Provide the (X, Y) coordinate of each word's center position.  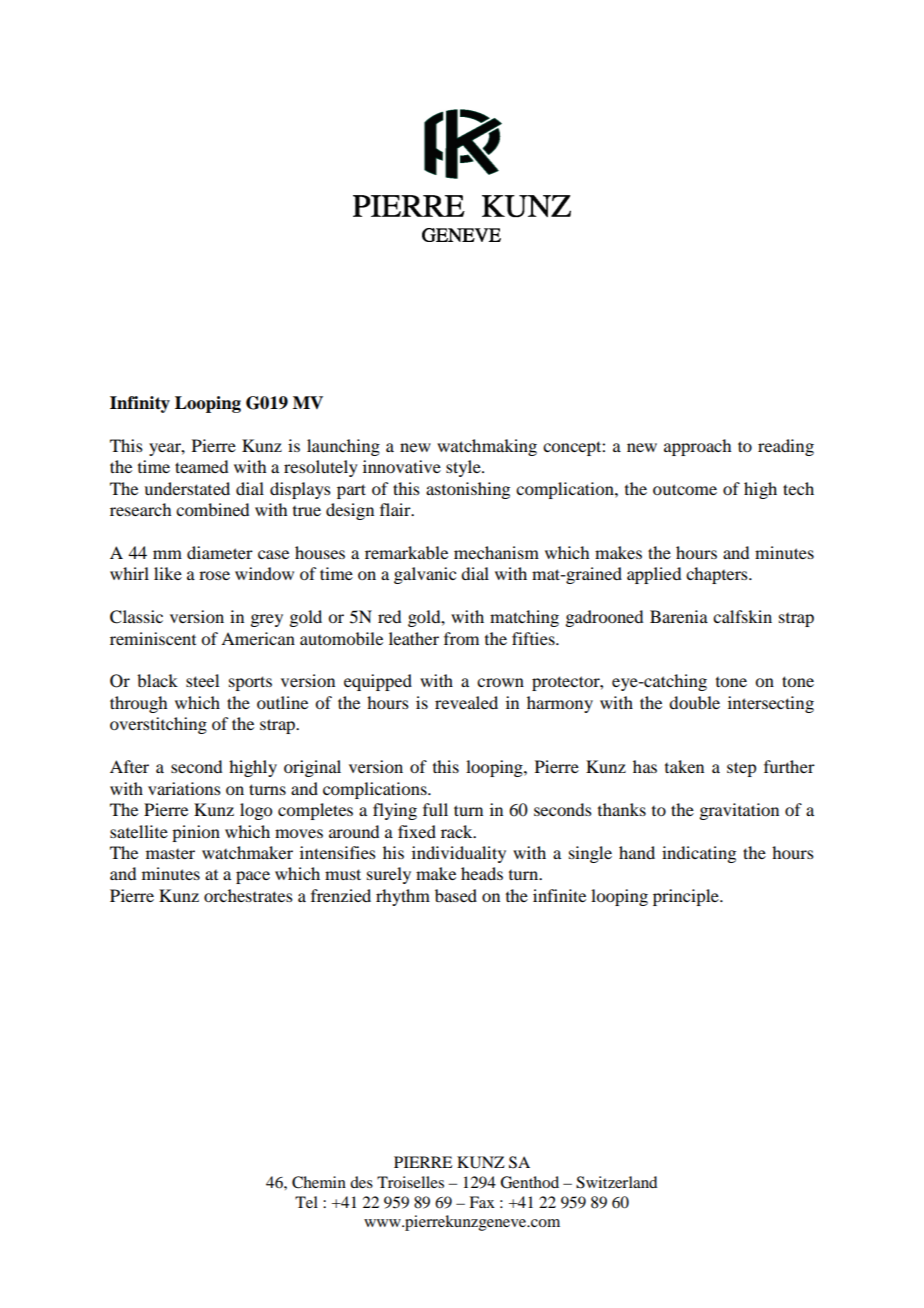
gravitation (739, 811)
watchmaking (487, 447)
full (435, 809)
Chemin (319, 1182)
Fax (482, 1202)
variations (184, 788)
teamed (201, 466)
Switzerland (616, 1182)
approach (697, 447)
